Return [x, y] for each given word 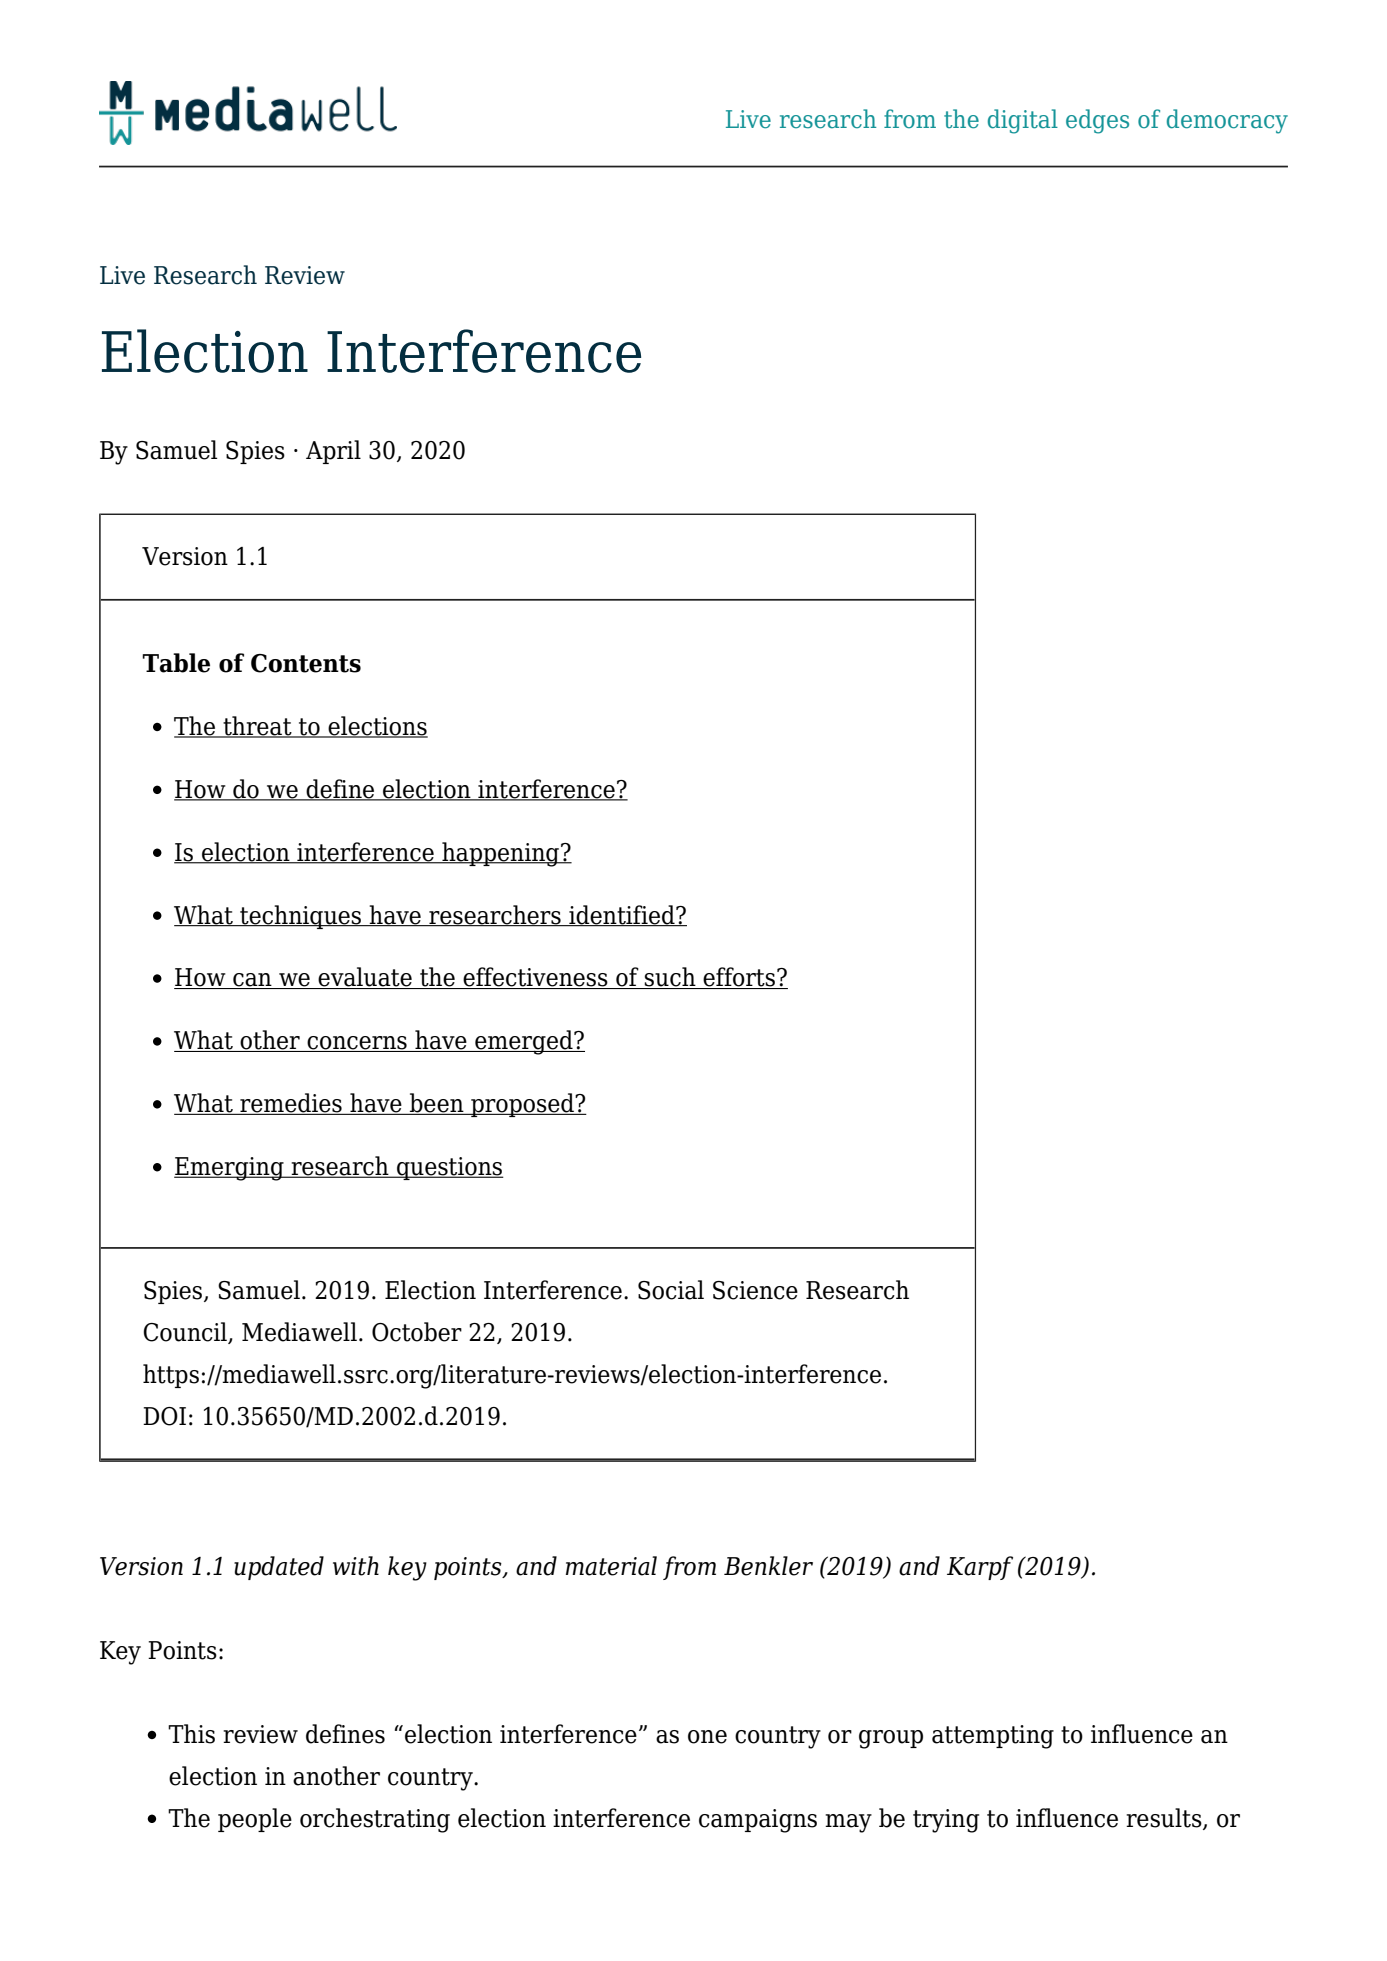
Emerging [230, 1169]
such [670, 978]
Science [755, 1290]
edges [1097, 121]
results [1165, 1819]
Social [671, 1290]
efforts [739, 978]
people [255, 1820]
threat [257, 727]
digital [1023, 121]
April [333, 452]
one [707, 1737]
